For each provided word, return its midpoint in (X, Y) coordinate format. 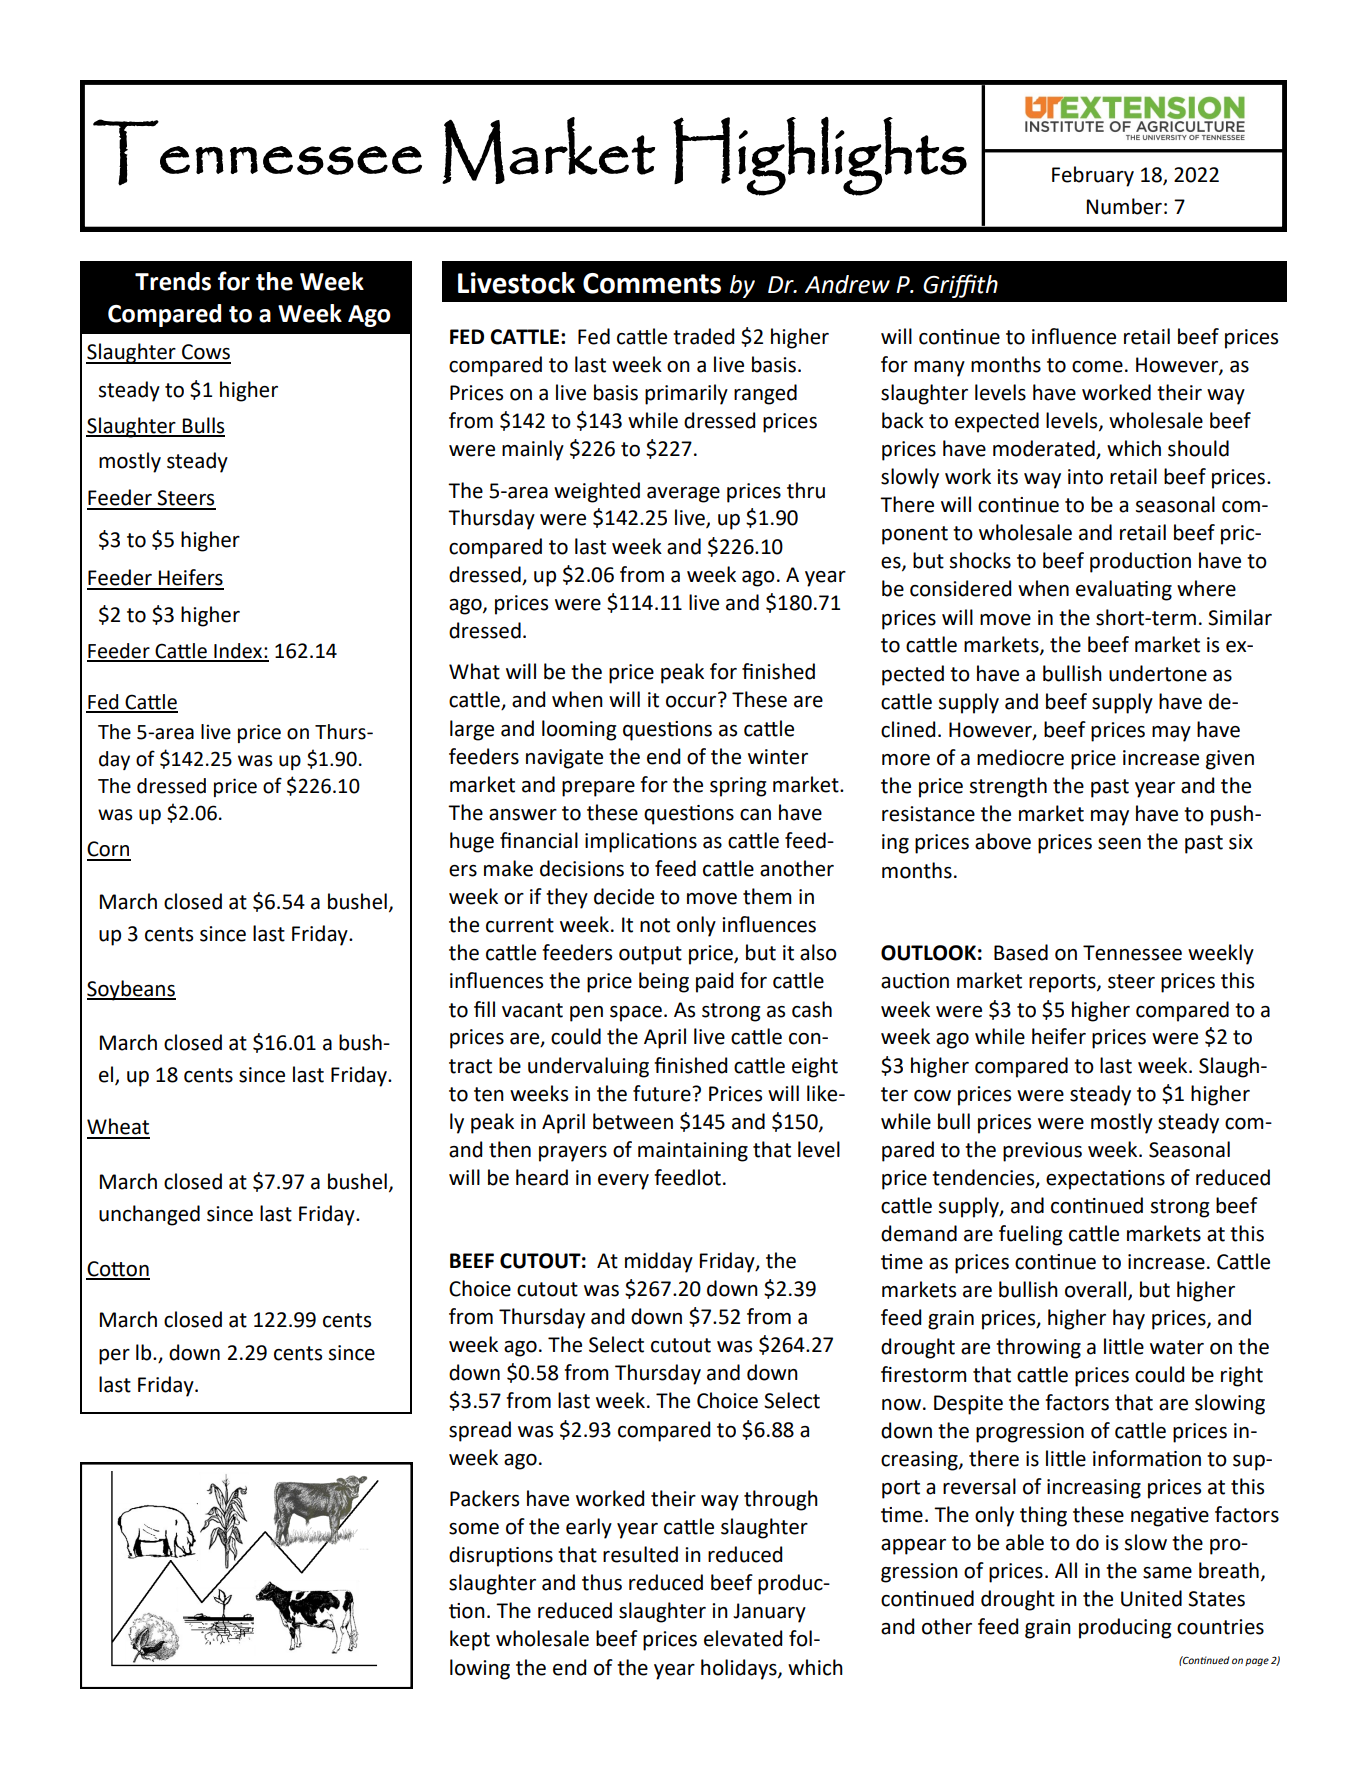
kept (470, 1640)
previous (1042, 1152)
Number (1124, 206)
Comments (652, 283)
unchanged (149, 1215)
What (474, 671)
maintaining (693, 1152)
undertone (1158, 673)
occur (691, 702)
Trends (173, 281)
